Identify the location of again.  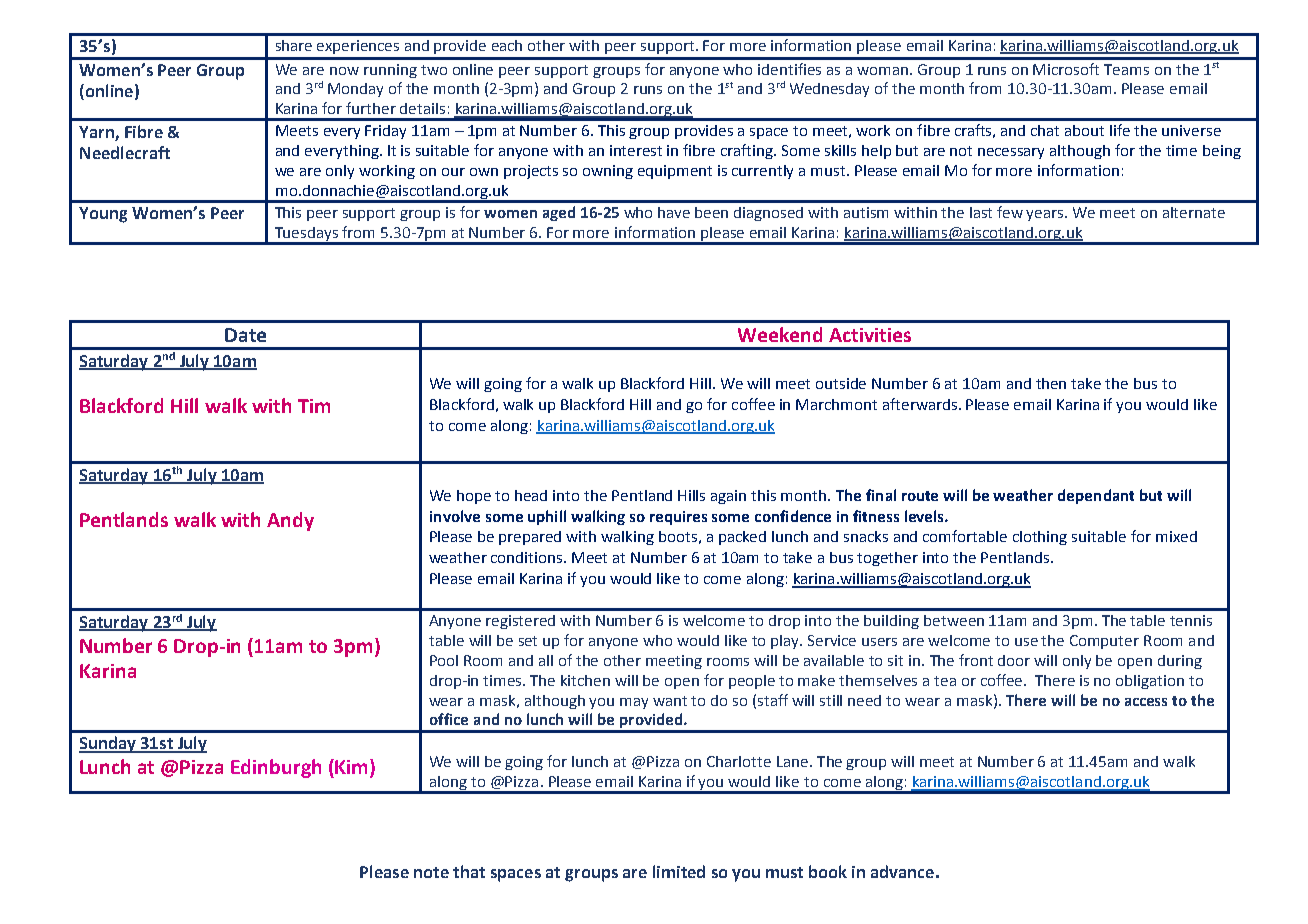
(728, 497).
